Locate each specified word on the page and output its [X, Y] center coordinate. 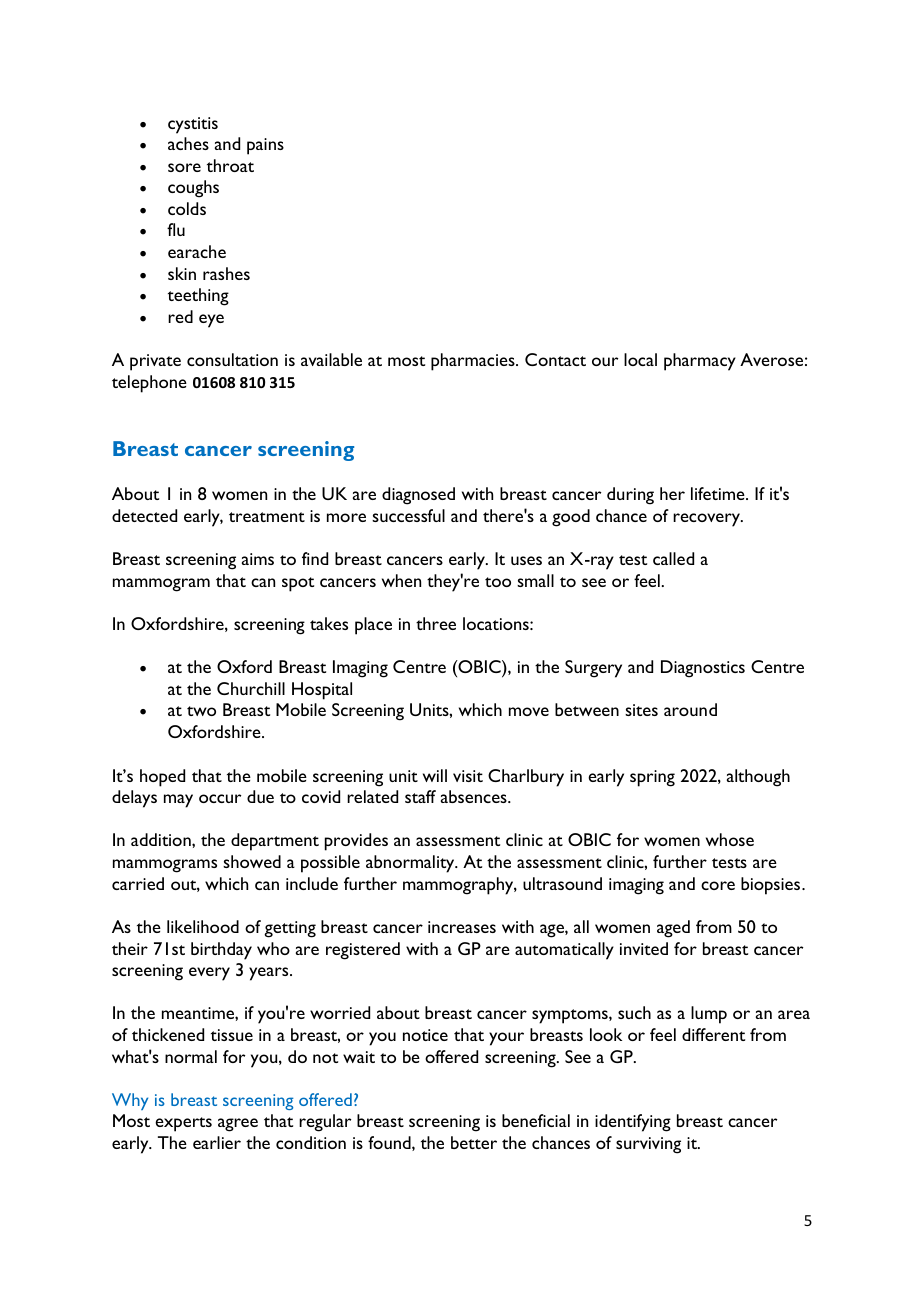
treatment [267, 517]
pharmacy [700, 362]
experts [183, 1124]
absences [475, 796]
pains [265, 146]
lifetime [719, 493]
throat [230, 165]
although [758, 778]
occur [220, 798]
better [474, 1142]
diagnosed [418, 496]
